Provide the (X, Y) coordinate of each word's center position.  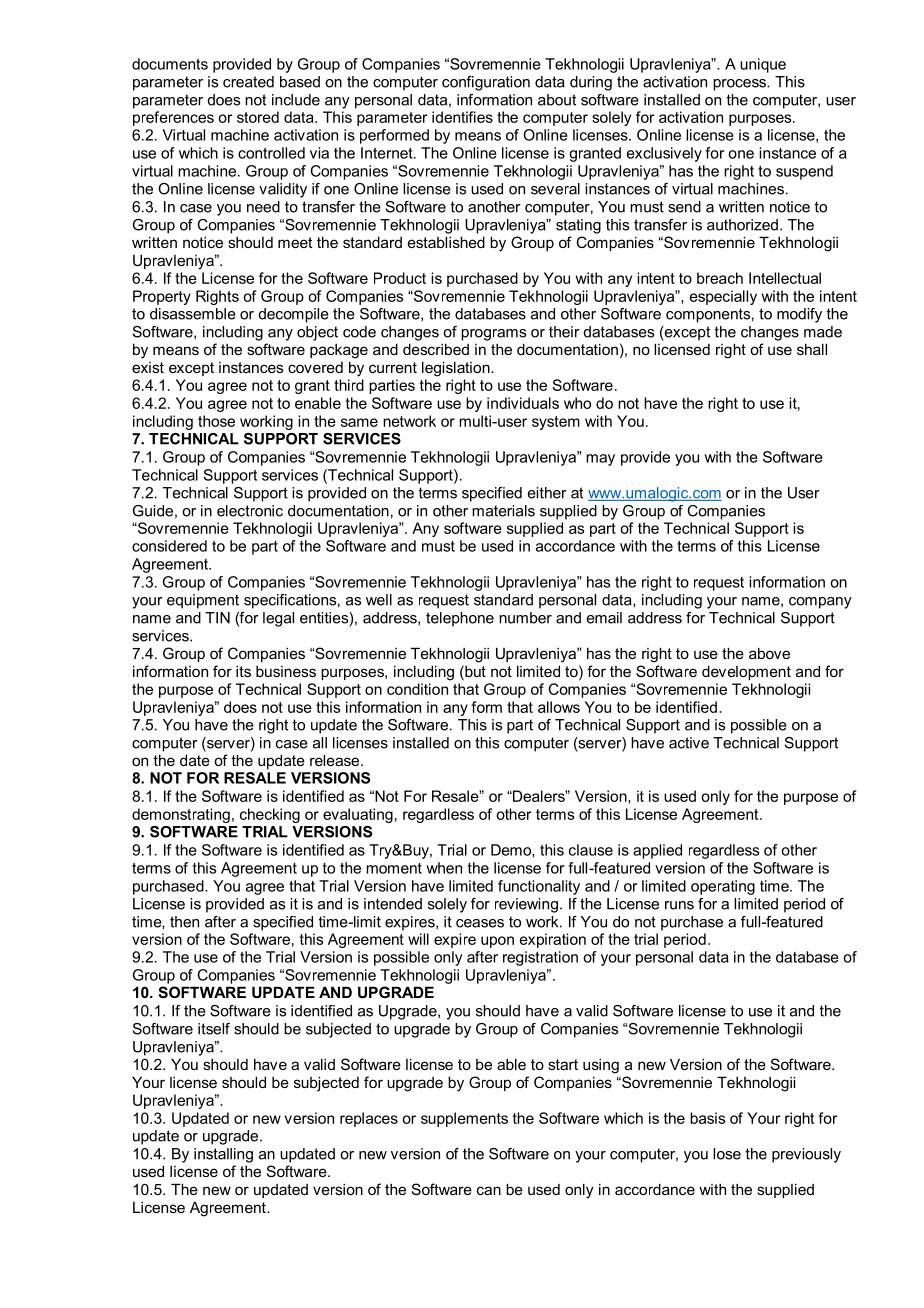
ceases (480, 923)
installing (223, 1155)
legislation (457, 369)
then (184, 922)
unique (763, 65)
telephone (460, 619)
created (248, 82)
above (769, 653)
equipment (203, 601)
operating (723, 887)
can (489, 1190)
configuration (486, 83)
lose (727, 1154)
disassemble (193, 314)
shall (812, 349)
